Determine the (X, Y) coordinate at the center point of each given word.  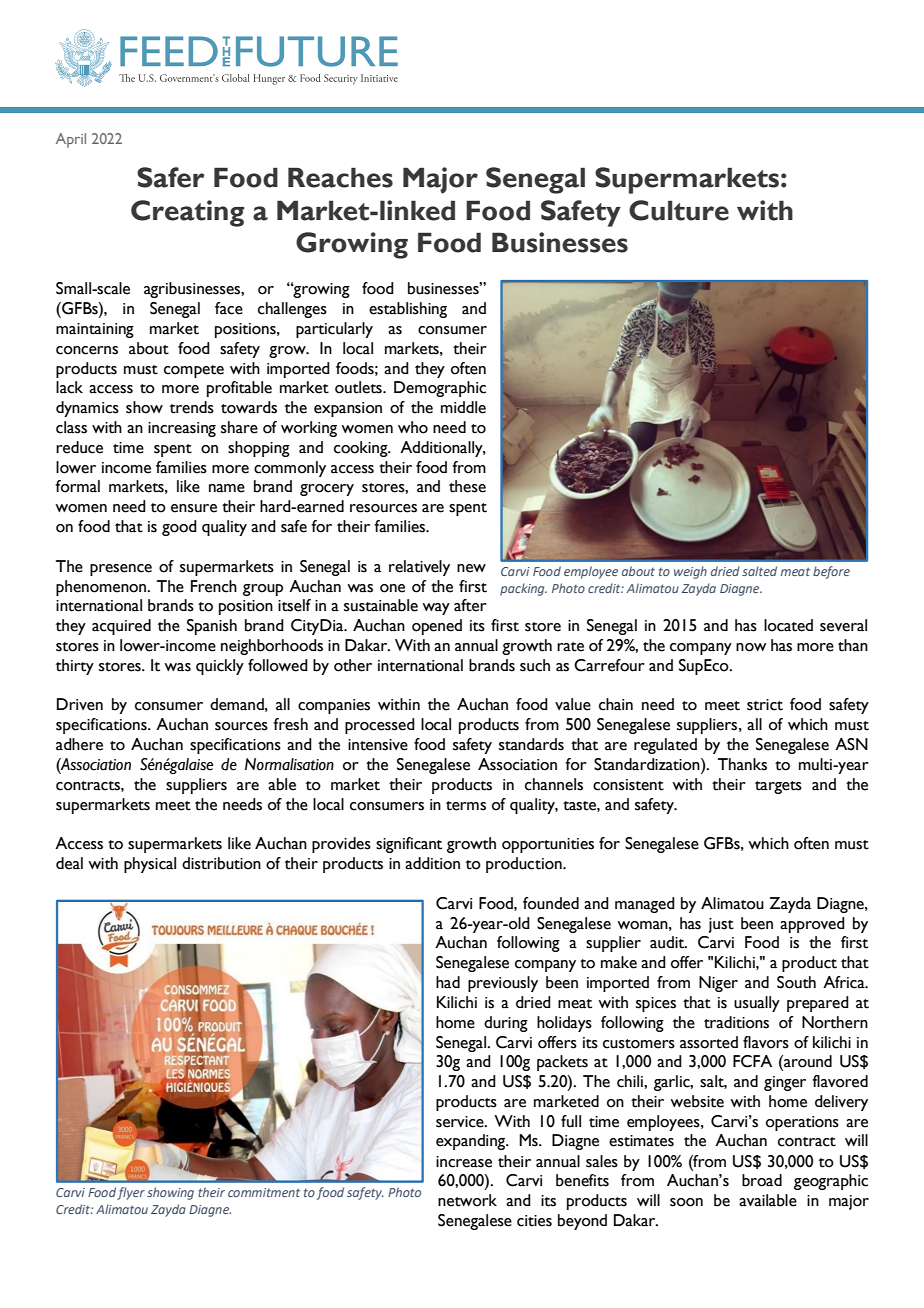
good (179, 528)
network (467, 1200)
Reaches (340, 177)
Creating (187, 213)
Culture (679, 210)
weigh (690, 572)
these (467, 486)
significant (409, 845)
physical (150, 865)
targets (778, 787)
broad (762, 1180)
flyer (131, 1193)
